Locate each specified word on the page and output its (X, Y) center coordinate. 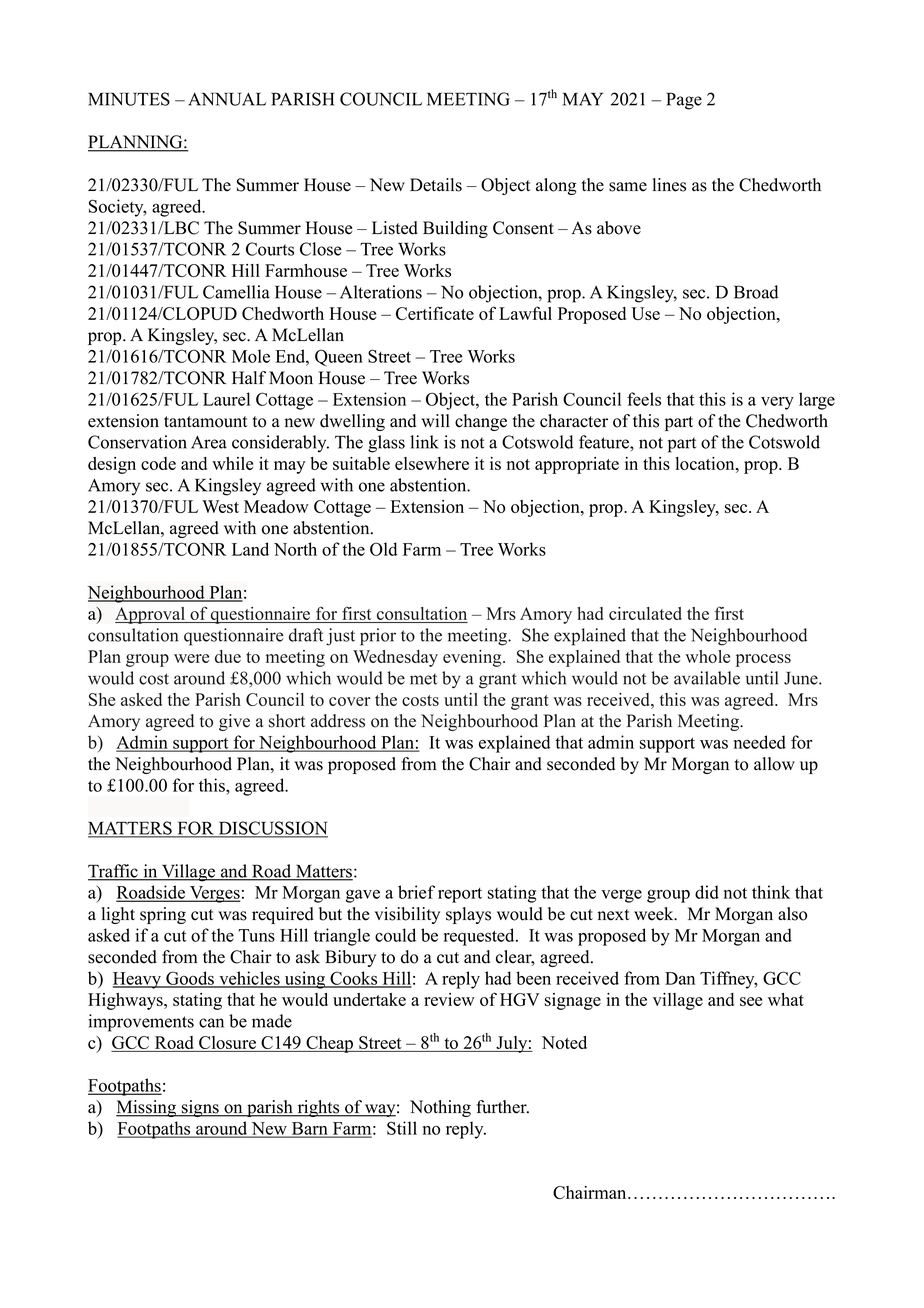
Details (436, 185)
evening (473, 658)
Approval (151, 615)
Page (684, 101)
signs (200, 1108)
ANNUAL (227, 99)
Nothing (440, 1108)
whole (707, 656)
